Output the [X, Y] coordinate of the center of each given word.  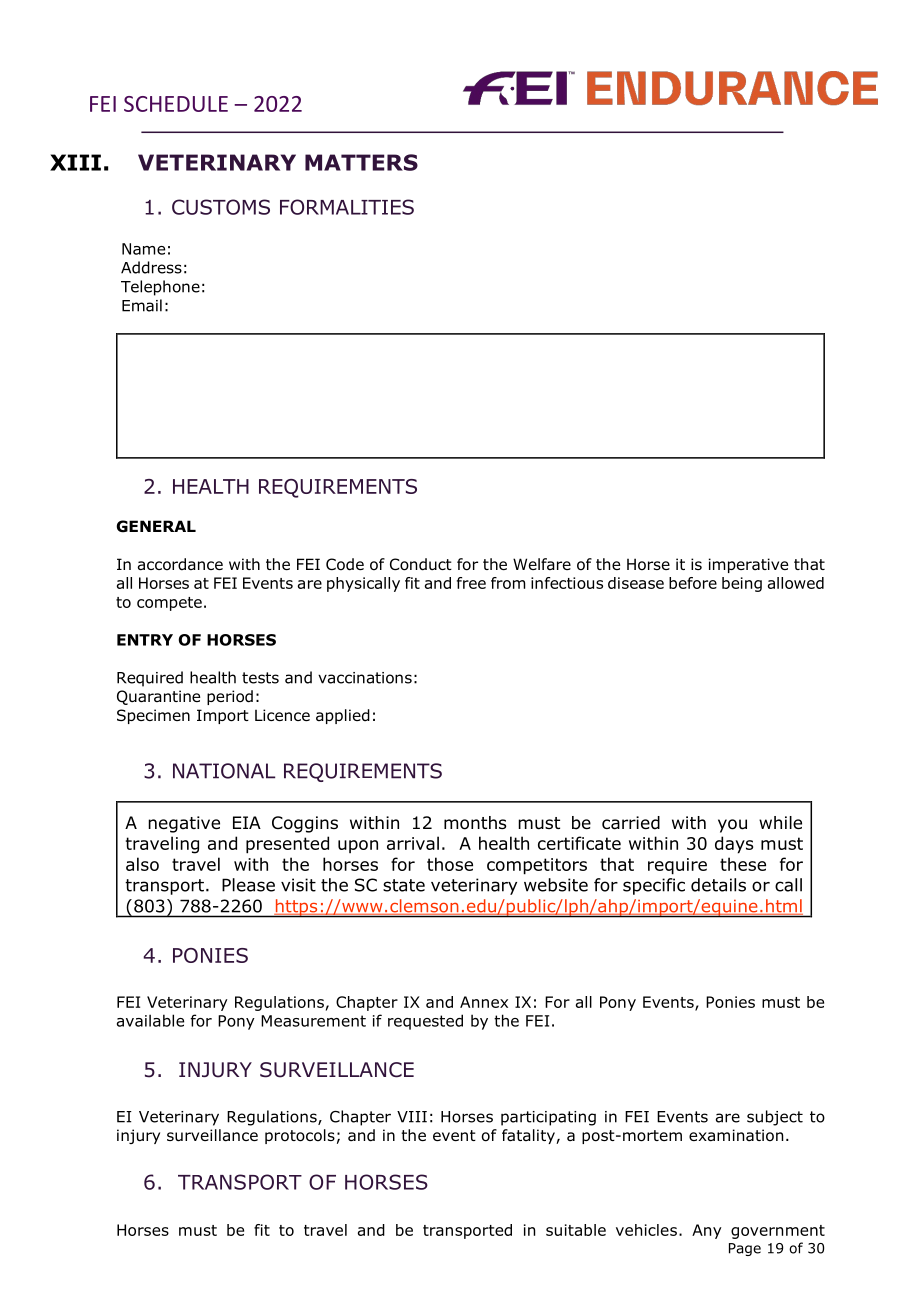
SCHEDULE [176, 104]
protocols [300, 1136]
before [693, 583]
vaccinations [365, 678]
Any [707, 1231]
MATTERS [361, 162]
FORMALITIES [347, 207]
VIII [412, 1117]
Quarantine [158, 697]
